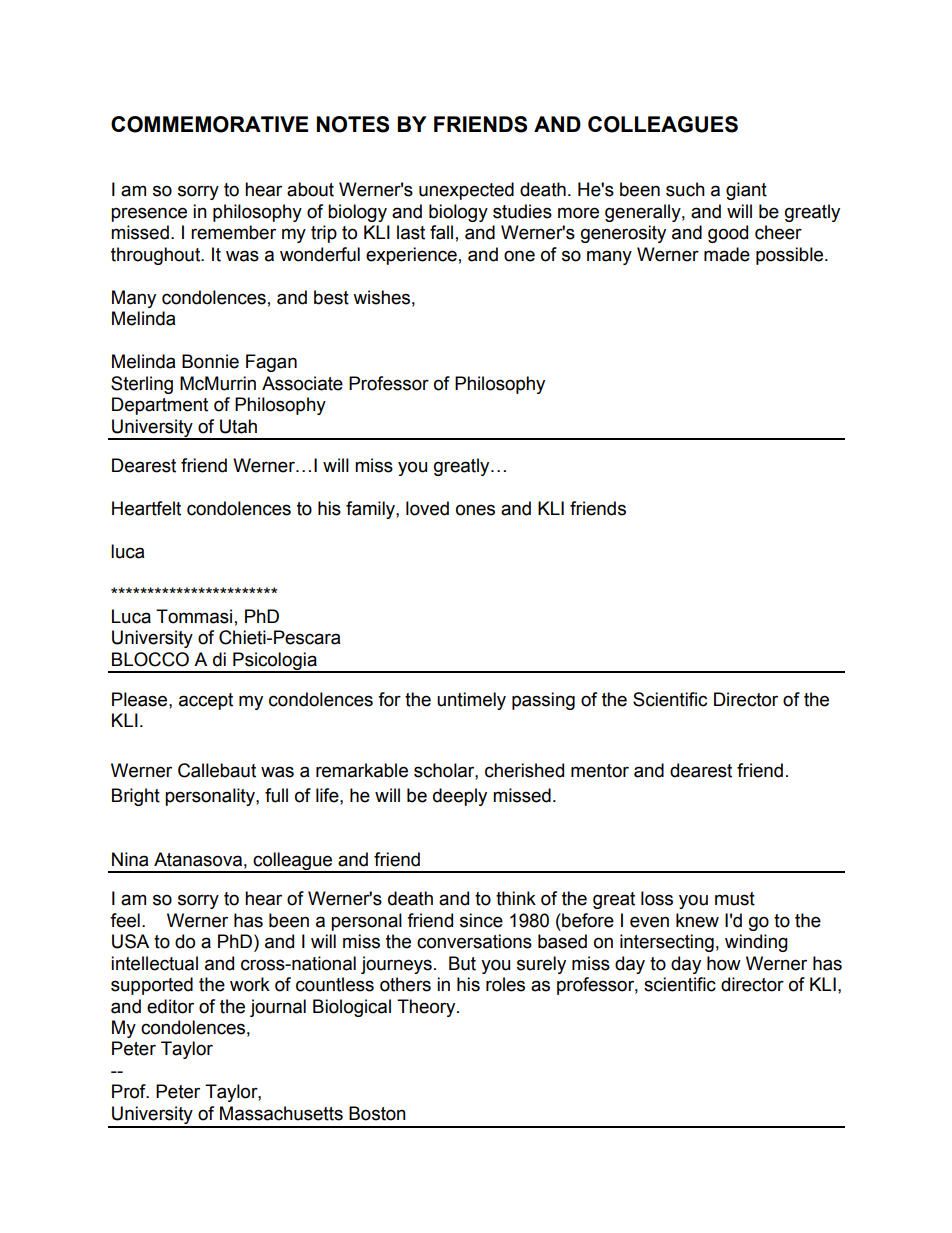  Describe the element at coordinates (206, 701) in the image. I see `accept` at that location.
